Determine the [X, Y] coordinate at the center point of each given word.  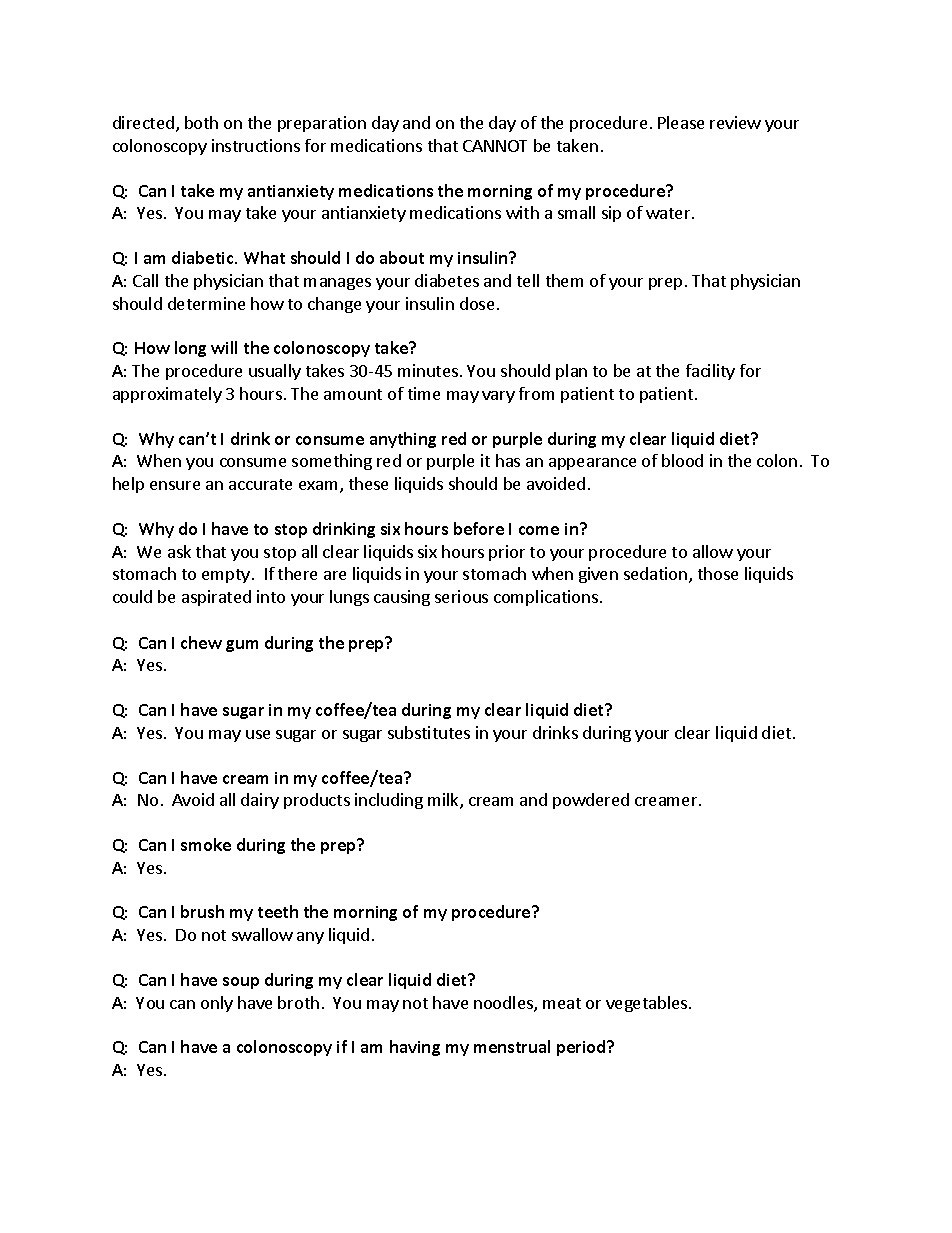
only [217, 1004]
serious [461, 596]
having [415, 1048]
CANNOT [495, 146]
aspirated [216, 598]
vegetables [648, 1004]
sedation [657, 575]
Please [681, 122]
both [201, 122]
